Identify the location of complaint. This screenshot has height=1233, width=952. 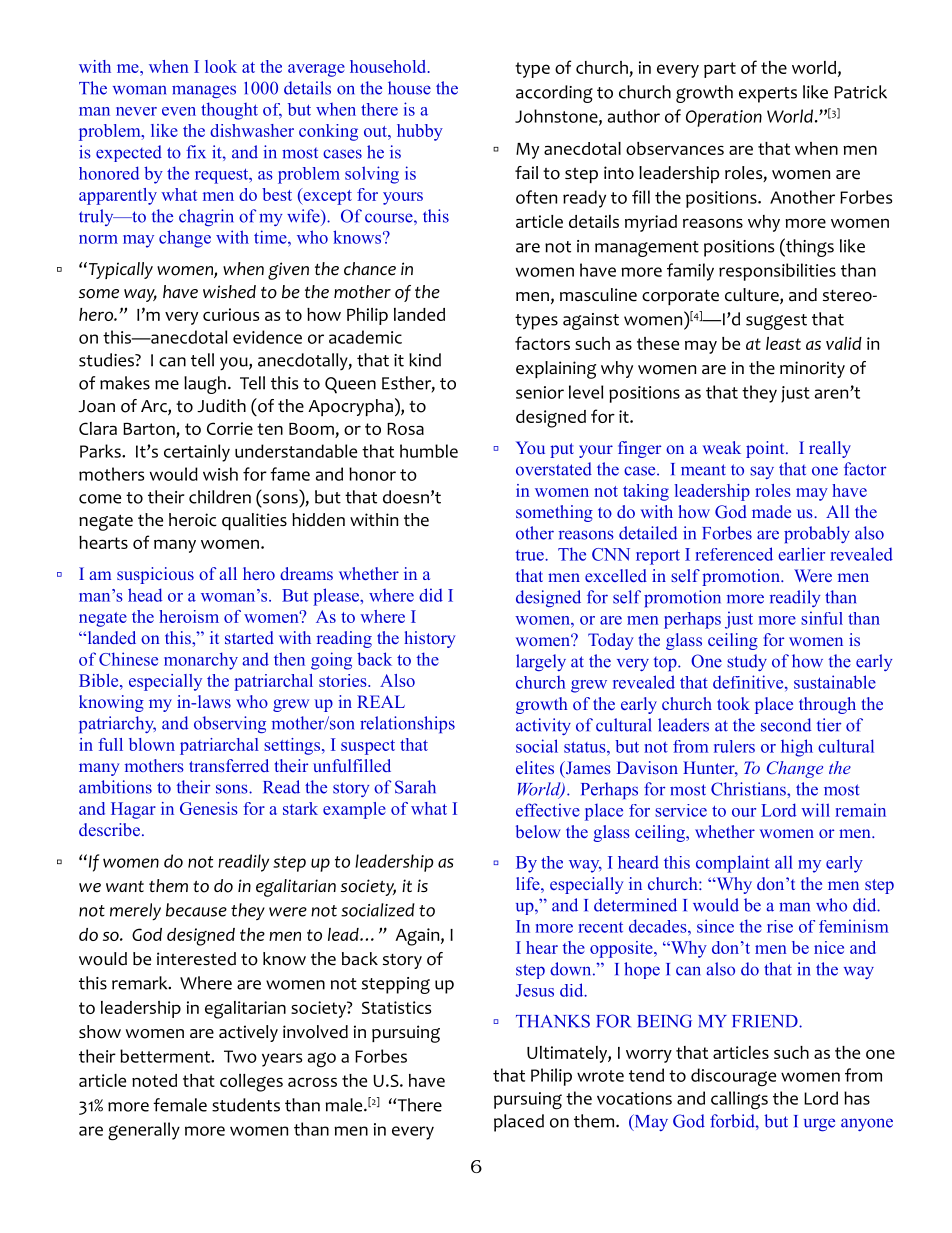
(733, 864).
